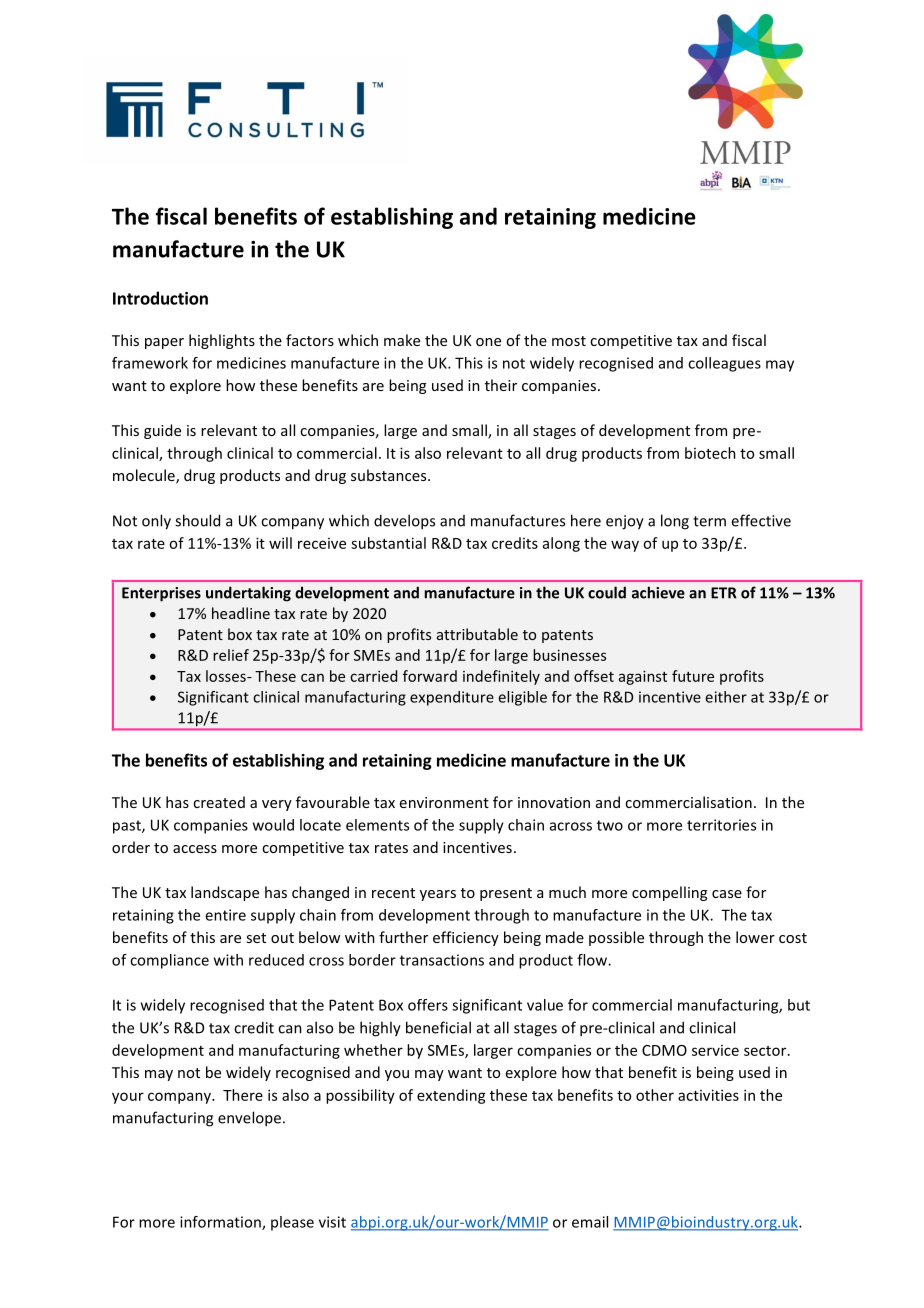  I want to click on case, so click(727, 894).
